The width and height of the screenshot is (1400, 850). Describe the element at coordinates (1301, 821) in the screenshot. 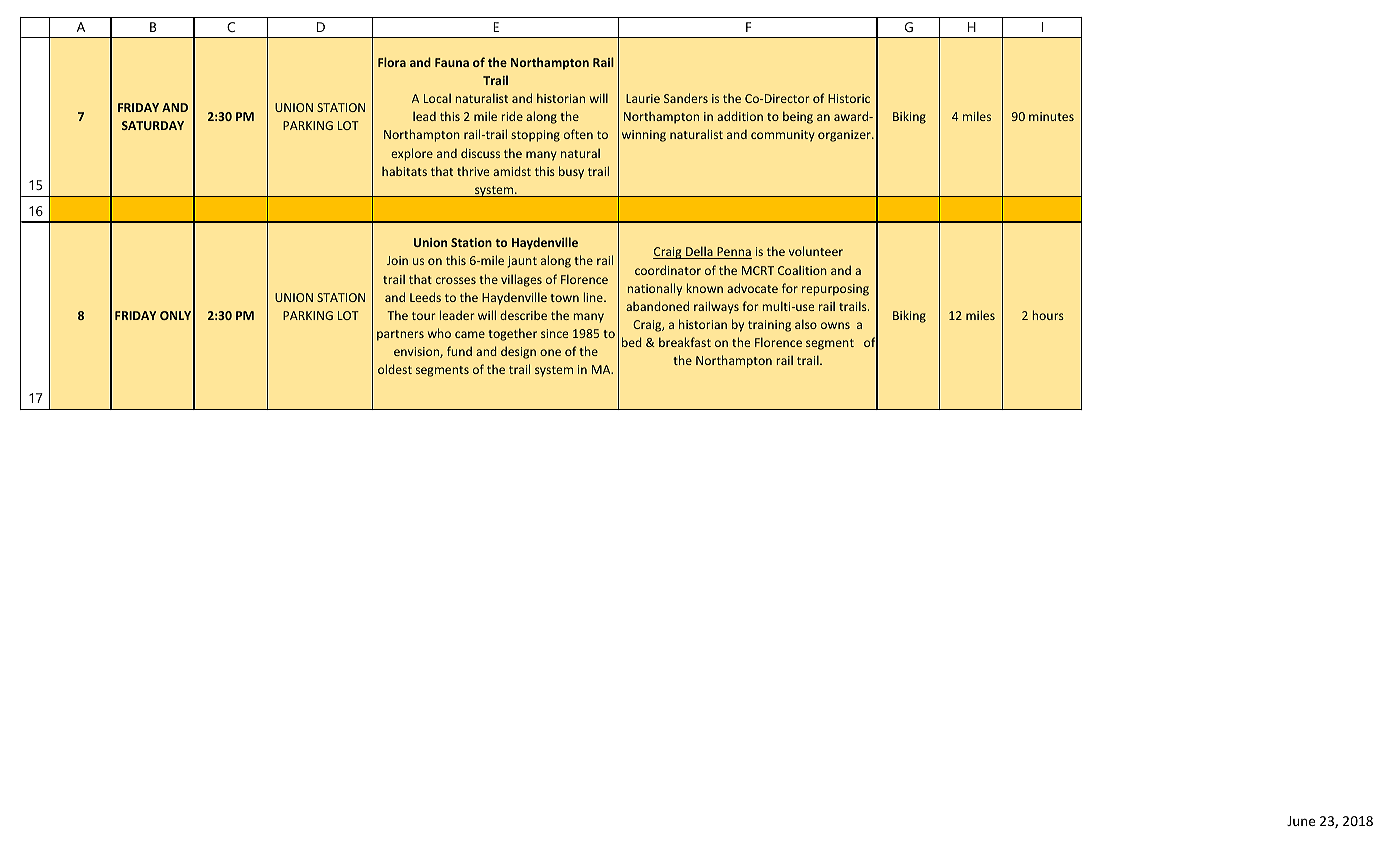

I see `June` at that location.
